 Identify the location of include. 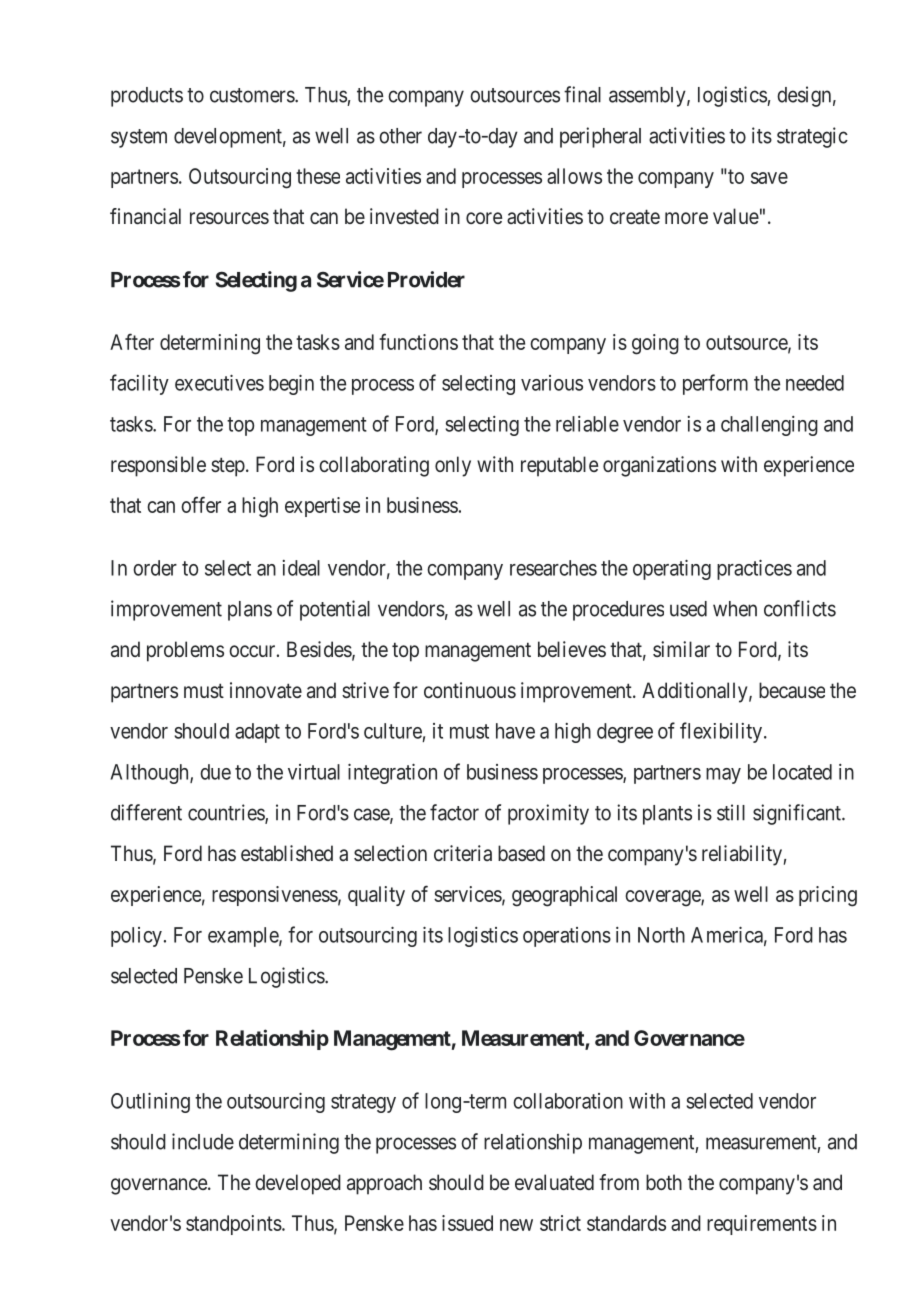
(203, 1141).
